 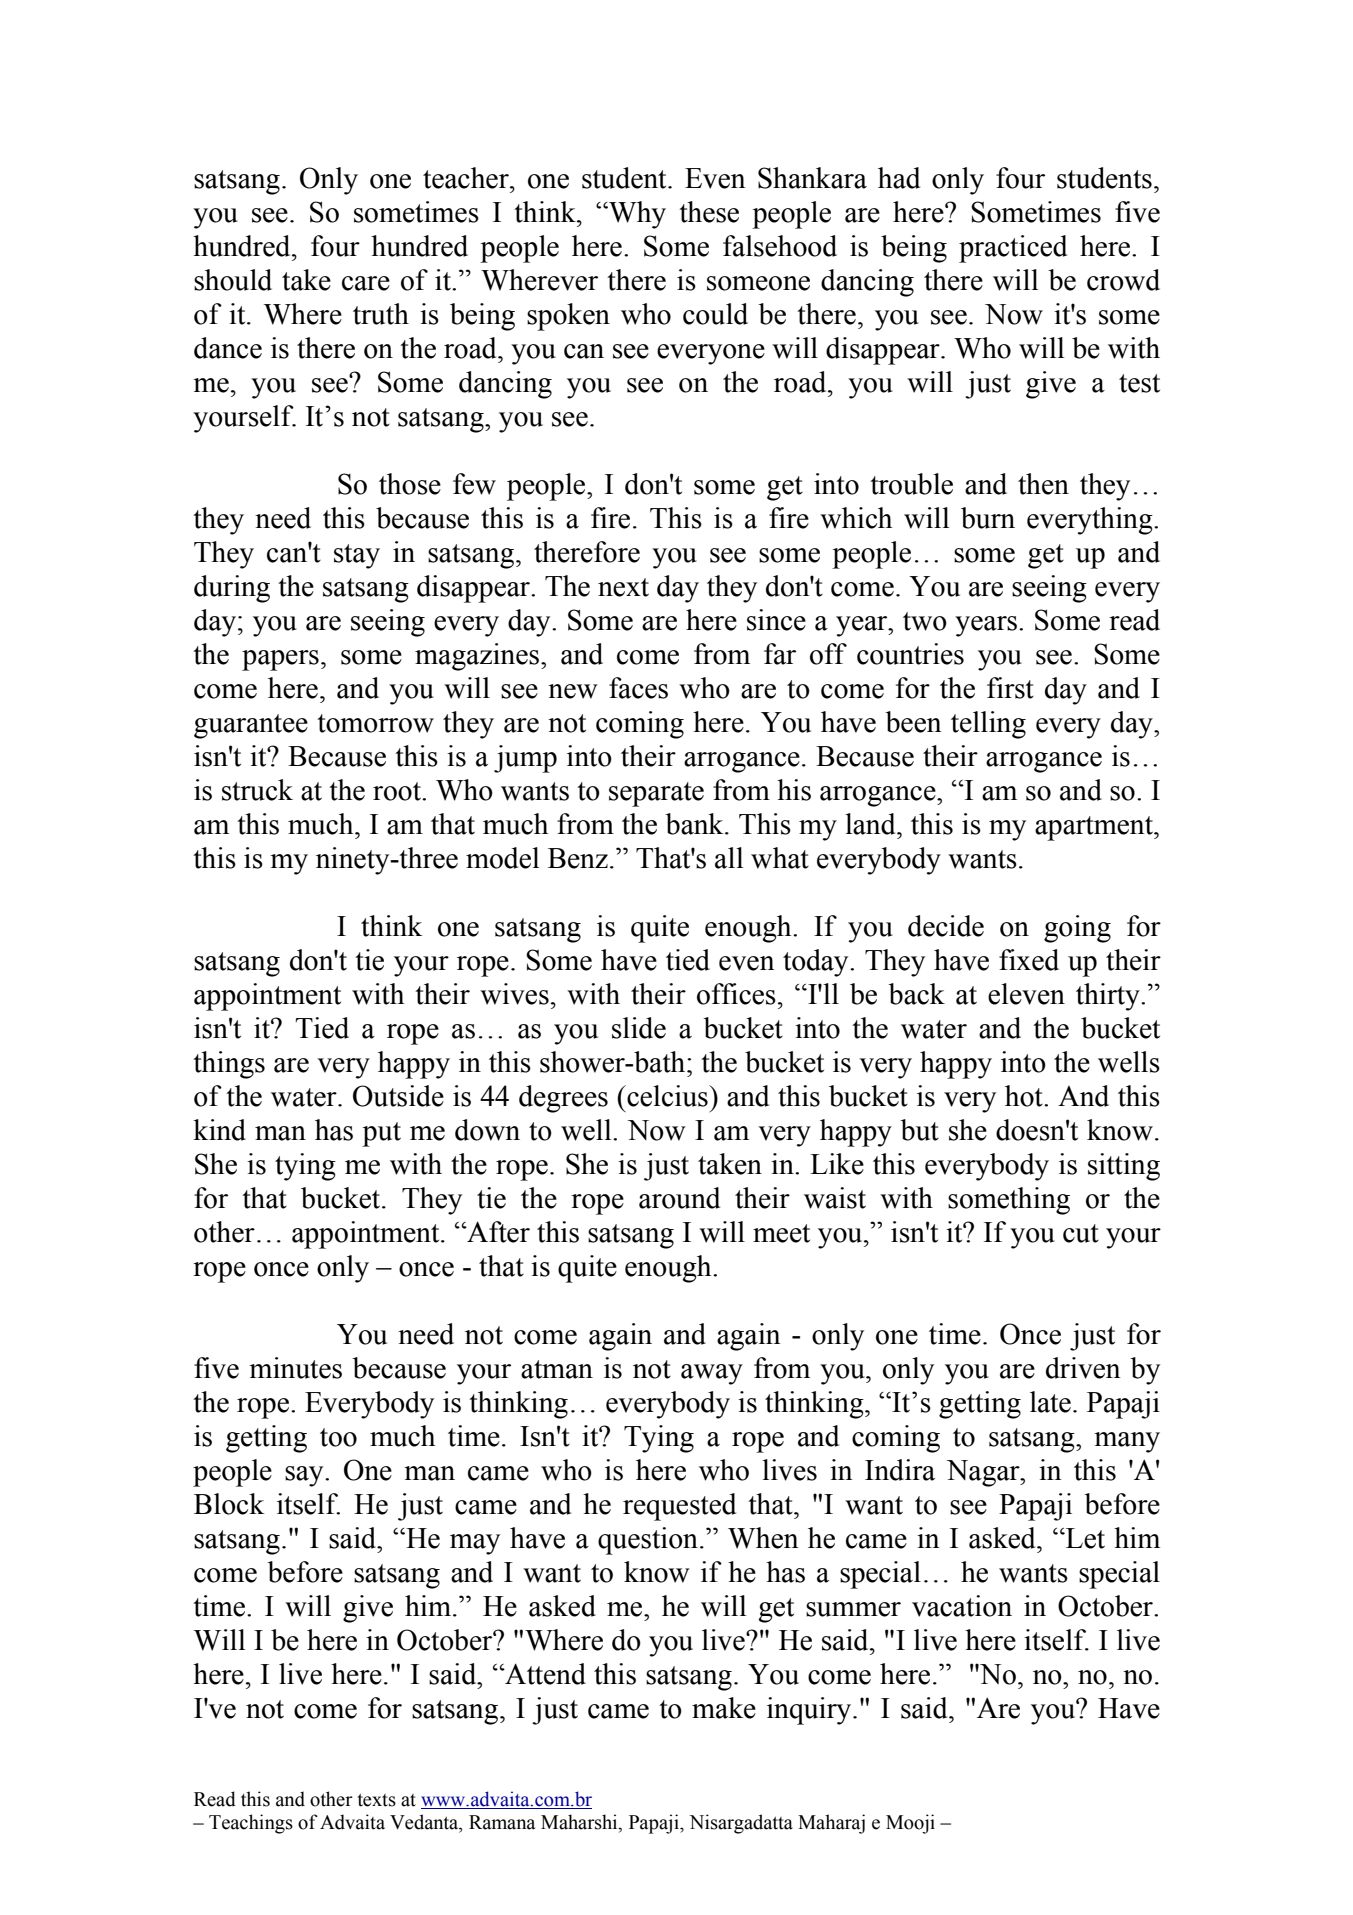 I want to click on fixed, so click(x=1029, y=960).
